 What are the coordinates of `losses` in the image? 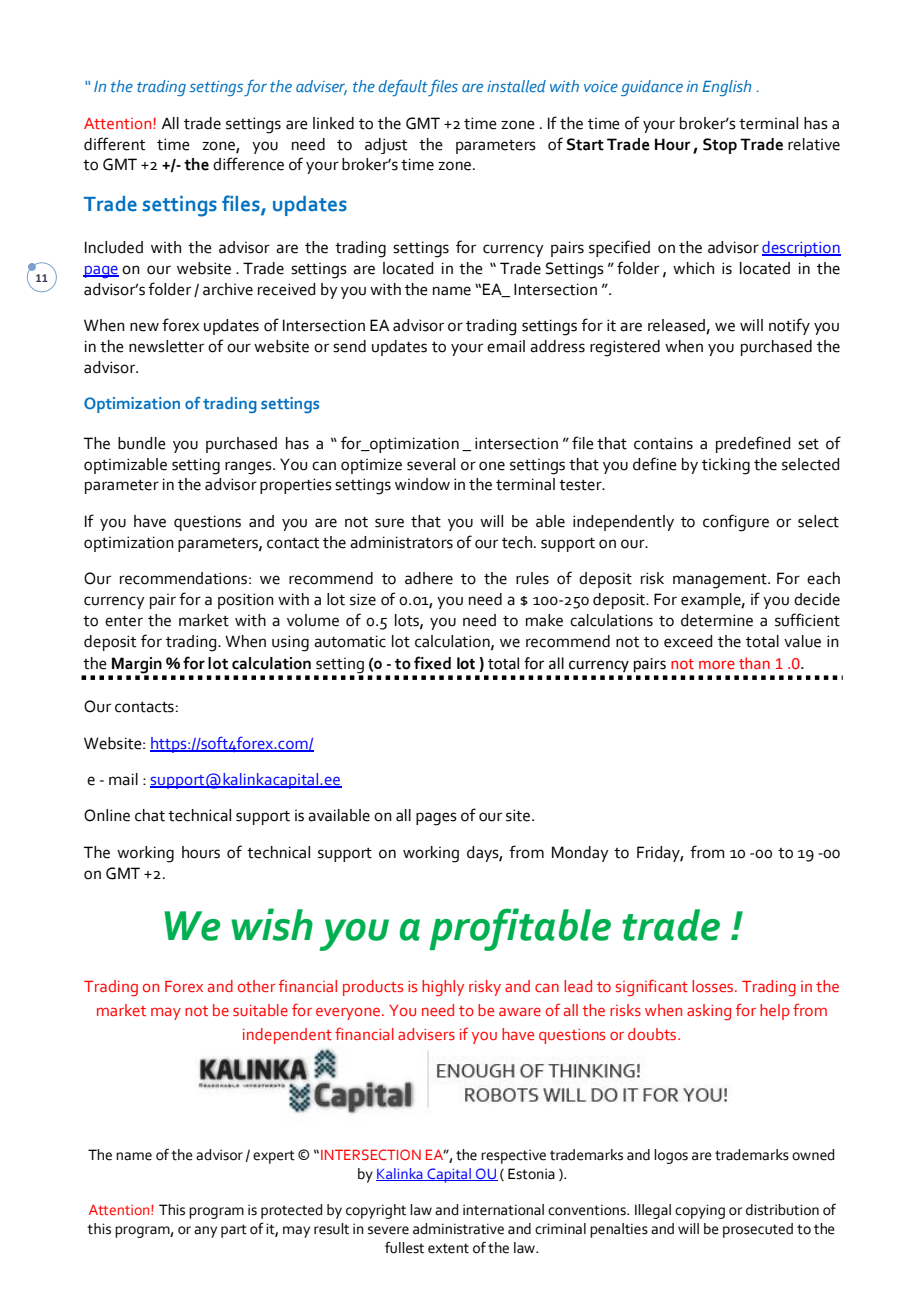 It's located at (714, 986).
